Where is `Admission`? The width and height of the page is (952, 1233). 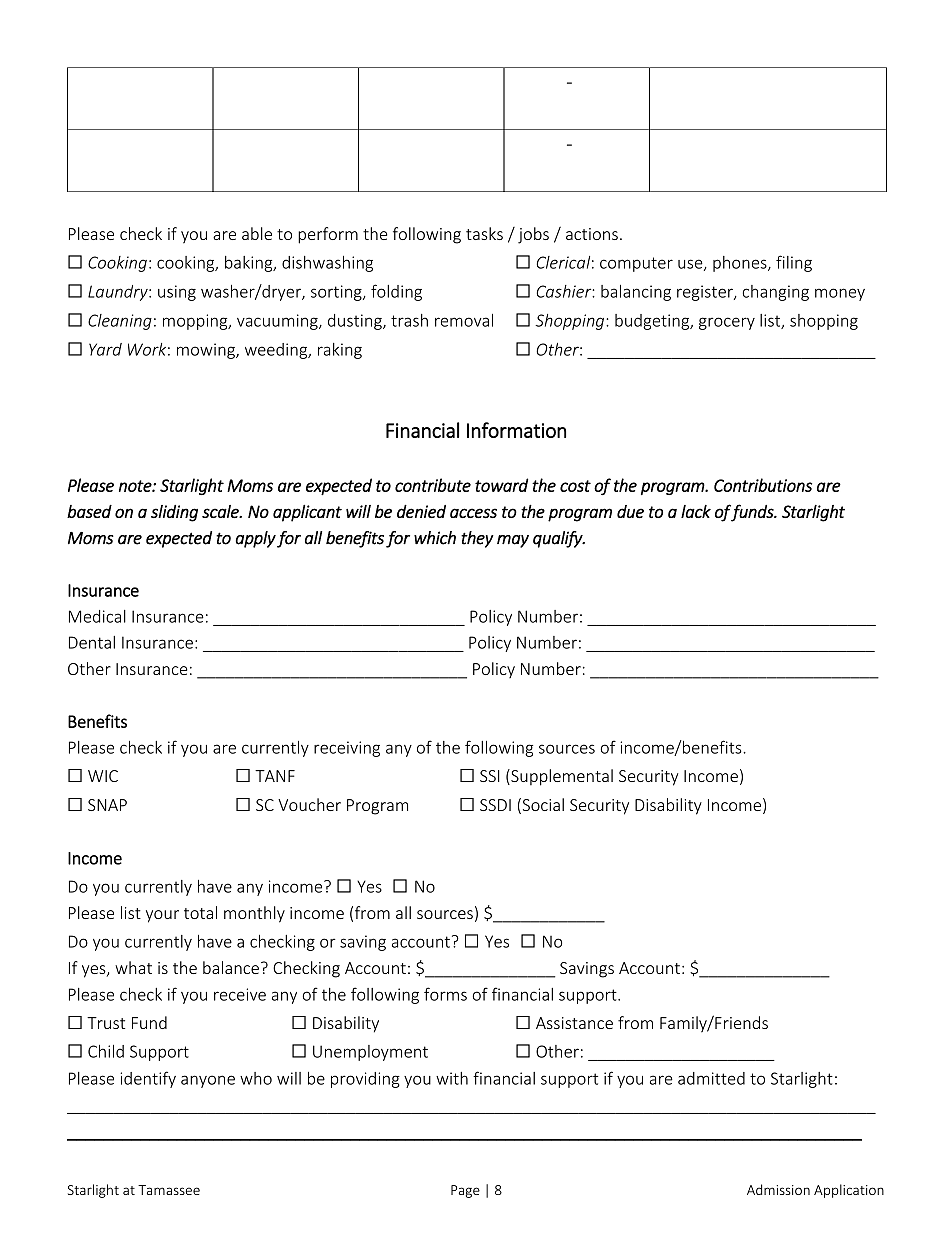
Admission is located at coordinates (778, 1189).
